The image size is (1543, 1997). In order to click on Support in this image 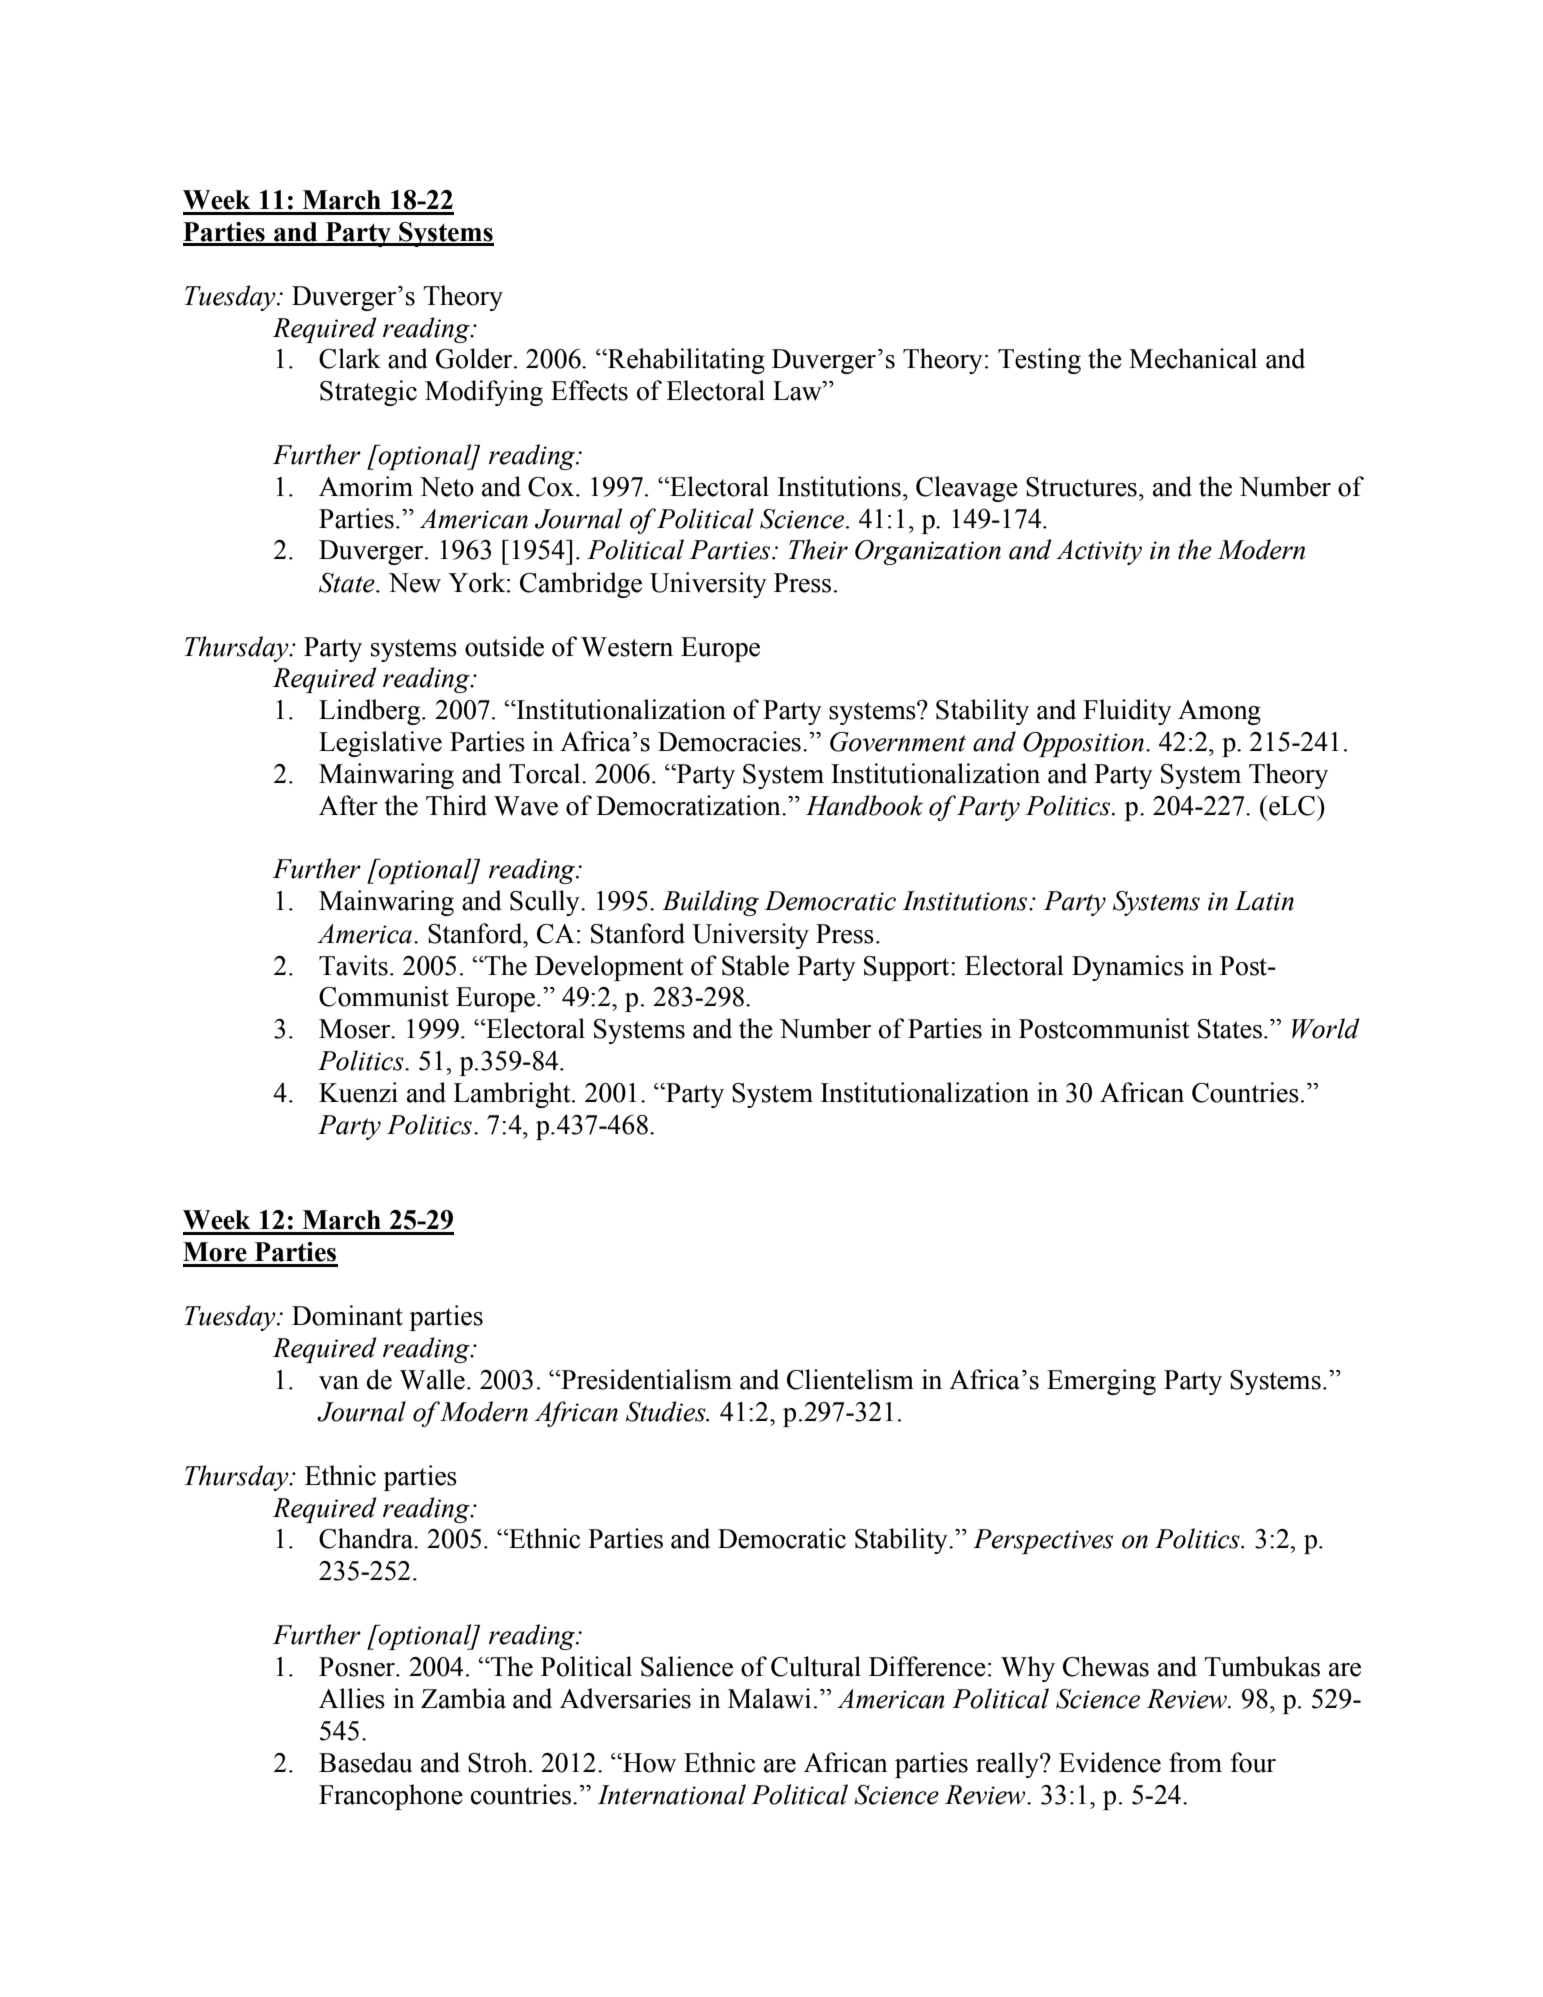, I will do `click(908, 968)`.
